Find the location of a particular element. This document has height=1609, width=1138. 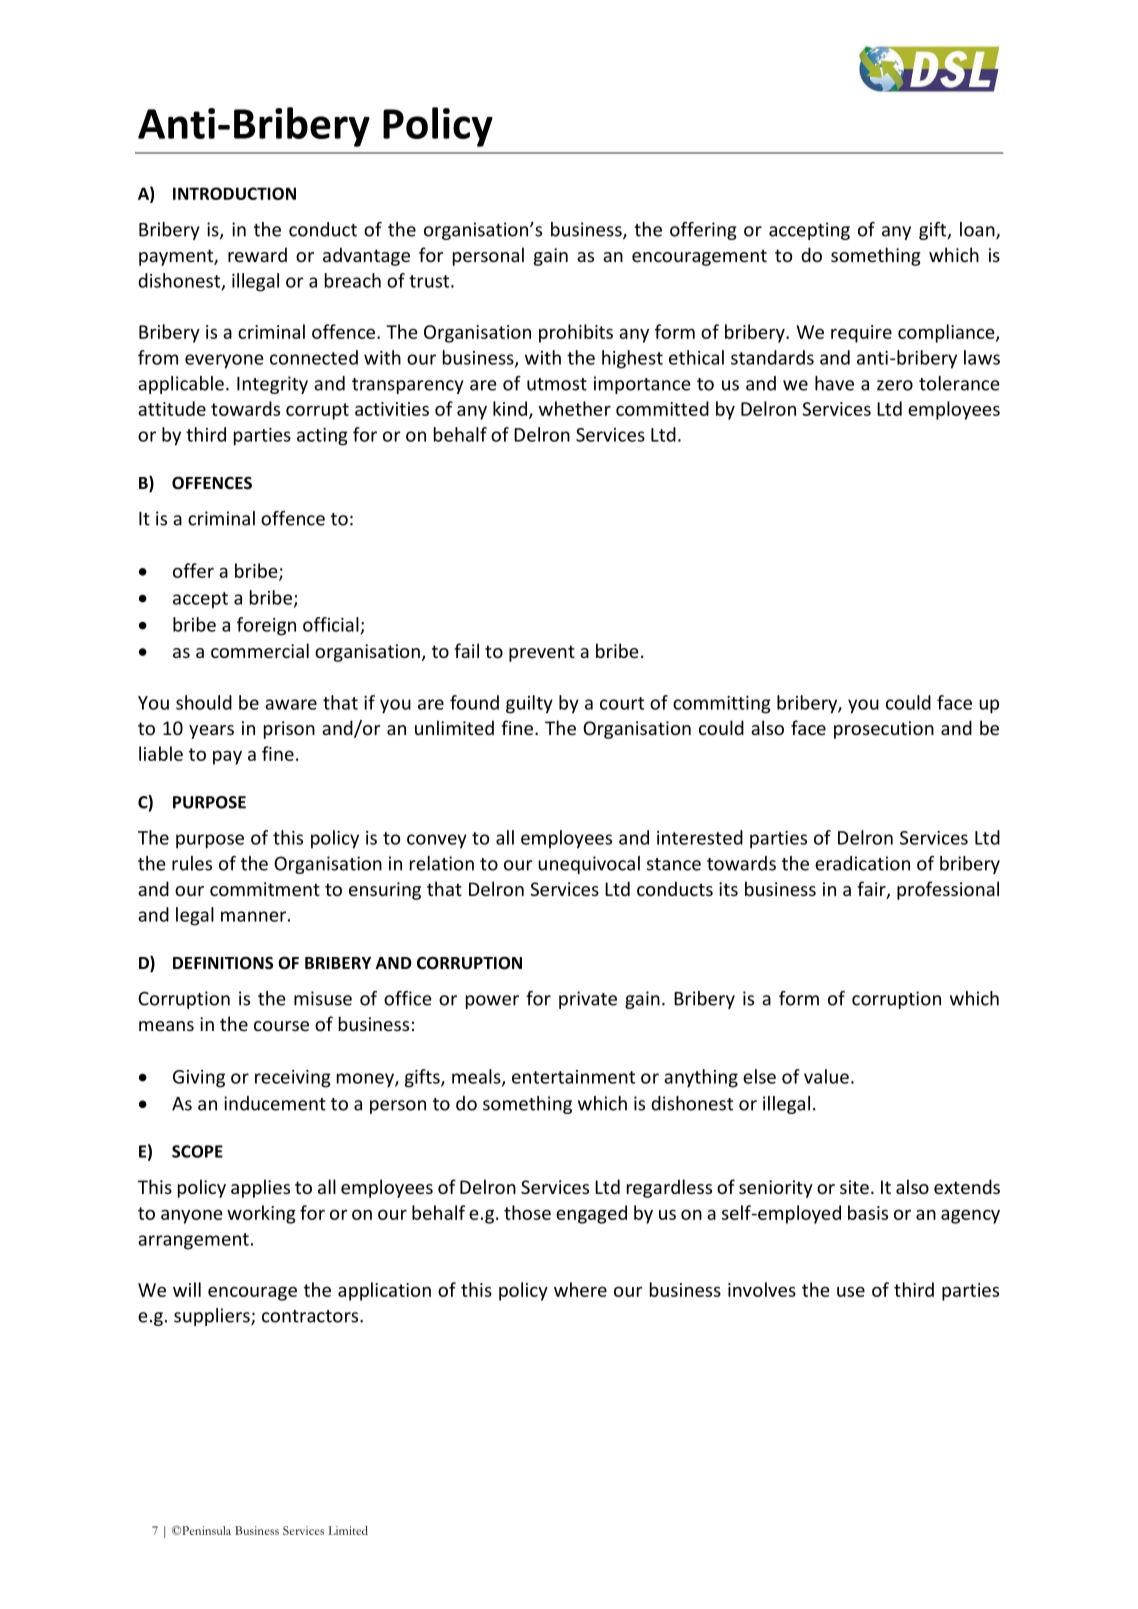

prosecution is located at coordinates (884, 730).
